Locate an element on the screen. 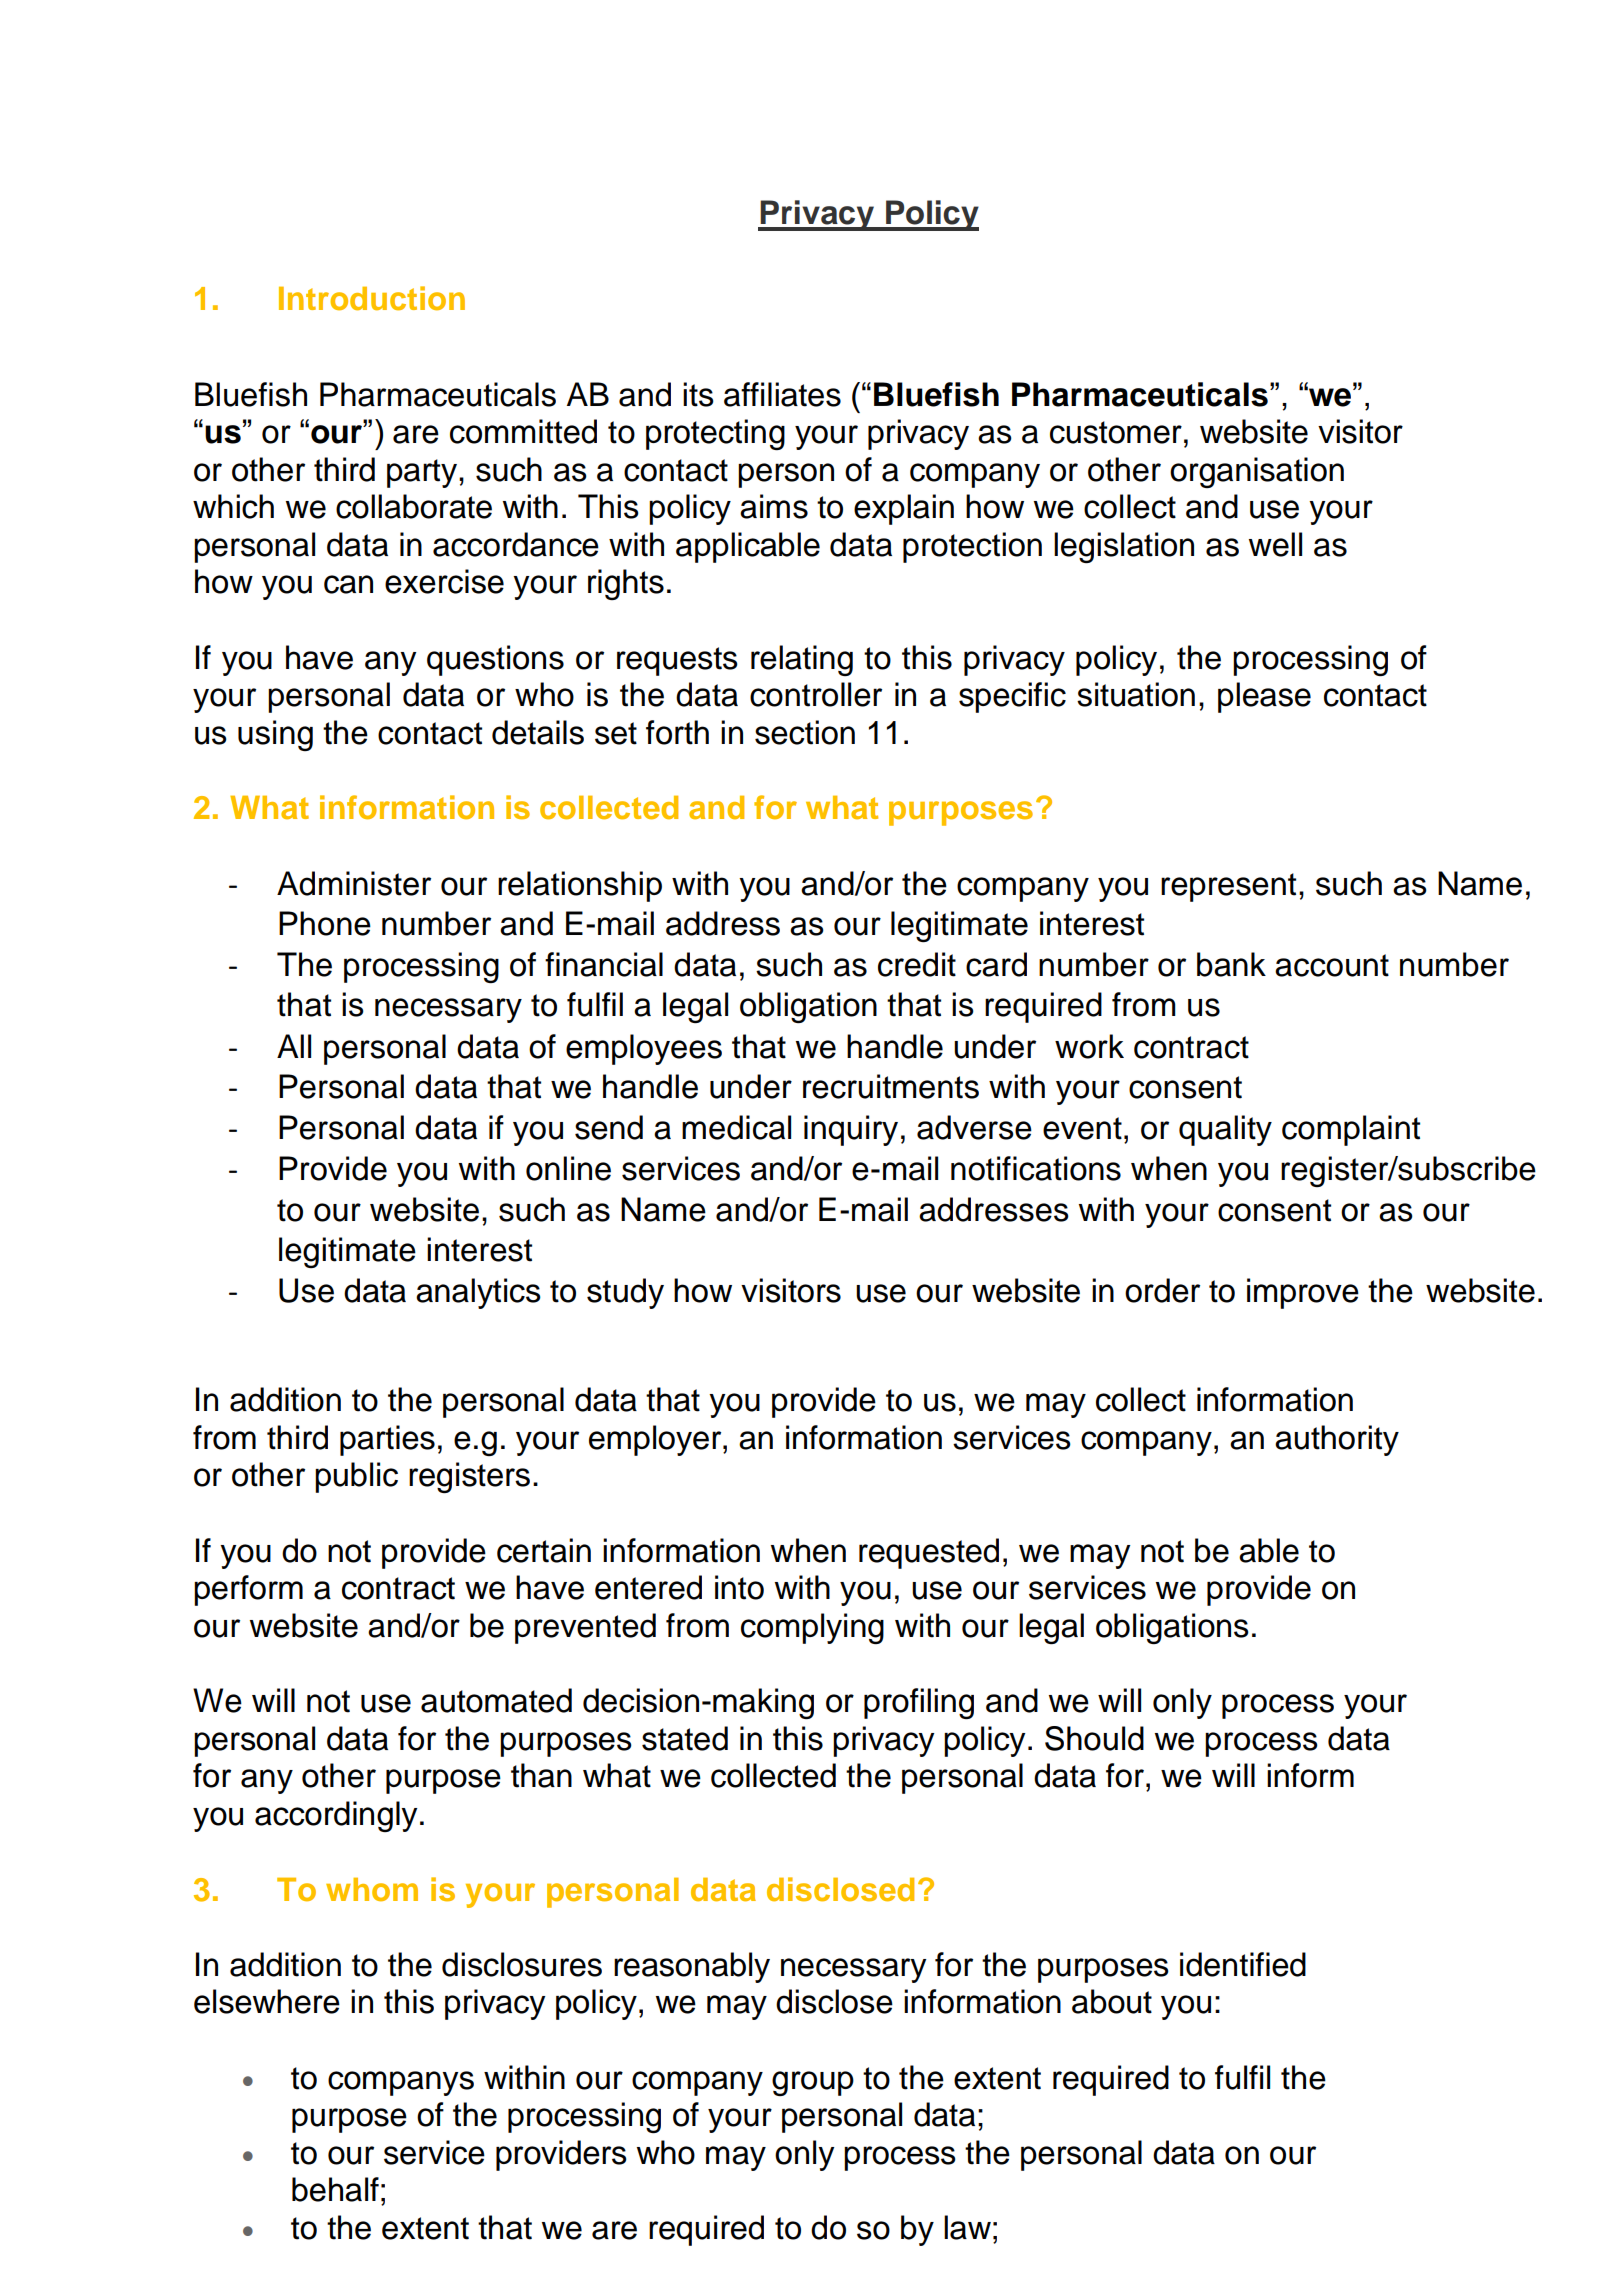 This screenshot has width=1618, height=2288. represent is located at coordinates (1228, 887).
